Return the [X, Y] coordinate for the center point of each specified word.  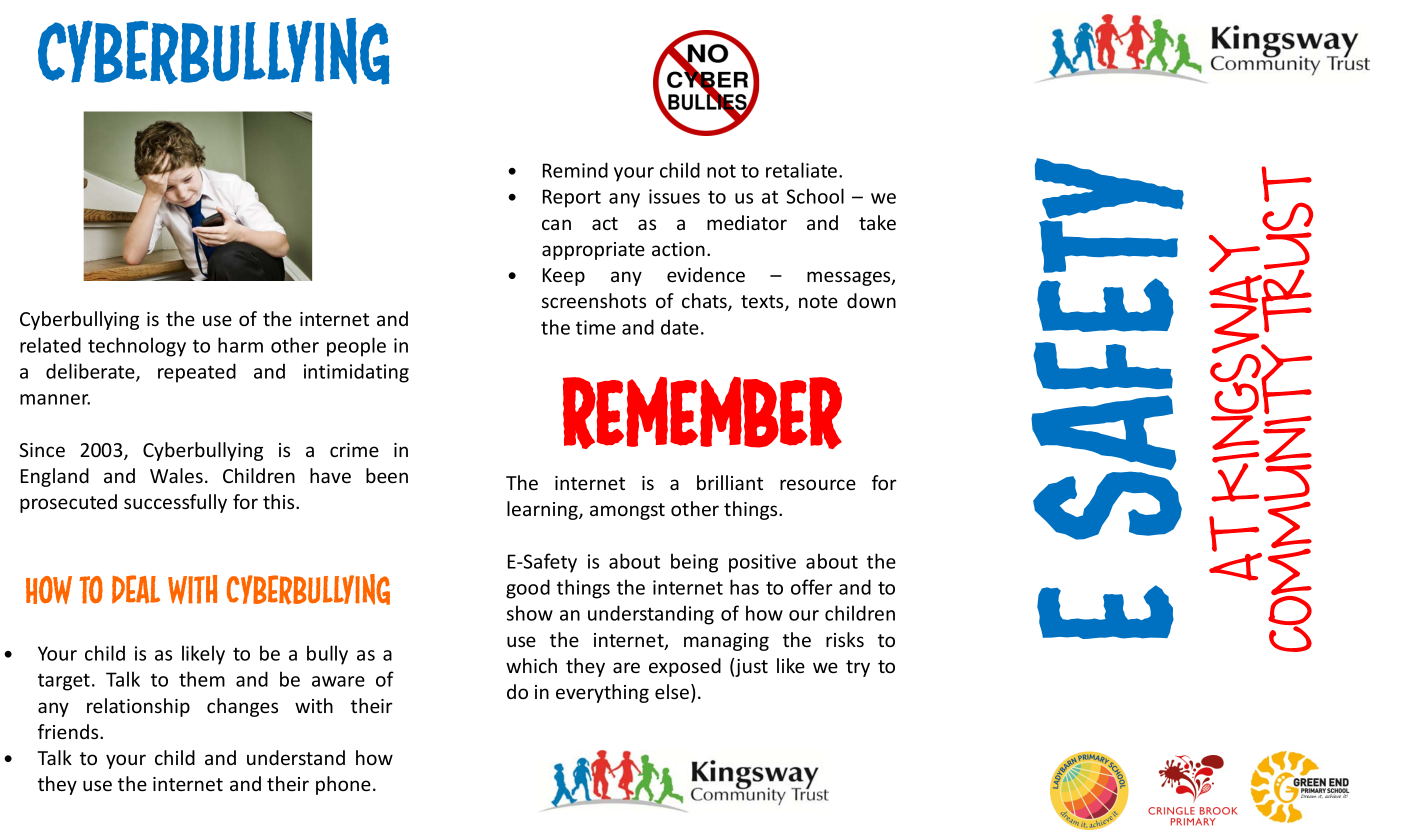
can [556, 224]
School [815, 196]
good [528, 589]
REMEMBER [702, 412]
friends [69, 731]
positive [762, 563]
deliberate [91, 372]
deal [136, 589]
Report [572, 198]
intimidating [356, 373]
